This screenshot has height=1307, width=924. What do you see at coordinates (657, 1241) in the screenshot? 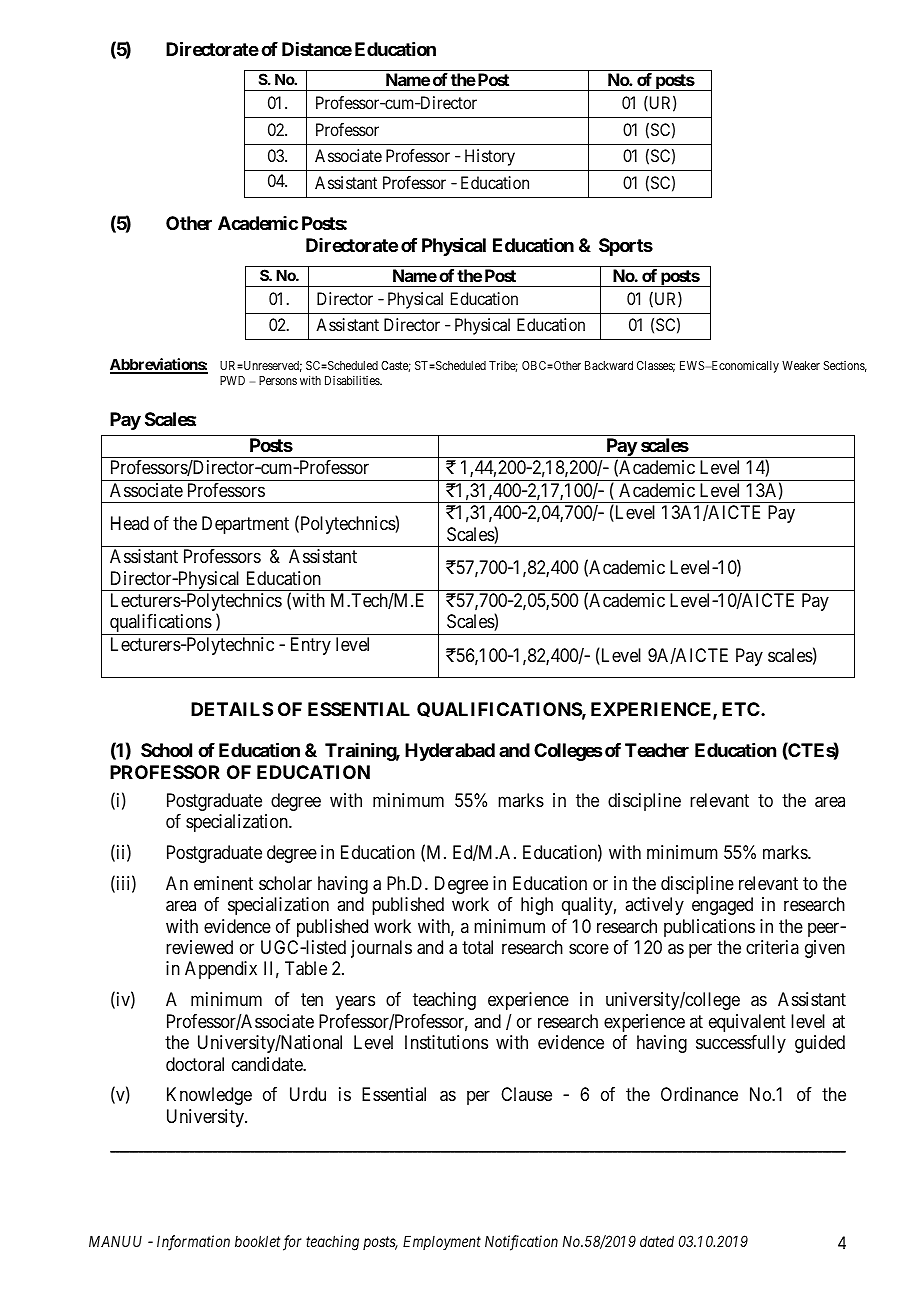
I see `dated` at bounding box center [657, 1241].
